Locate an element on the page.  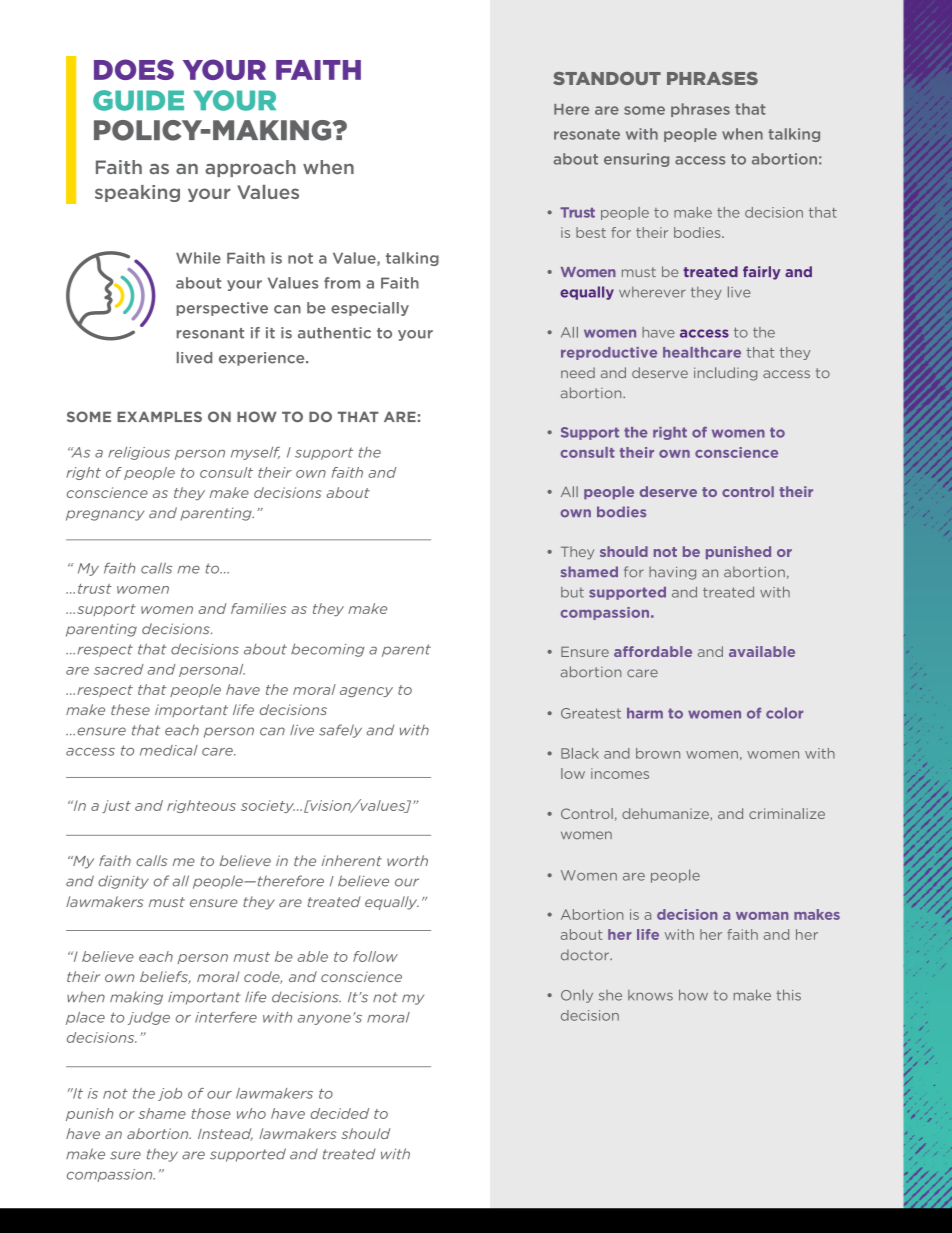
including is located at coordinates (725, 374).
